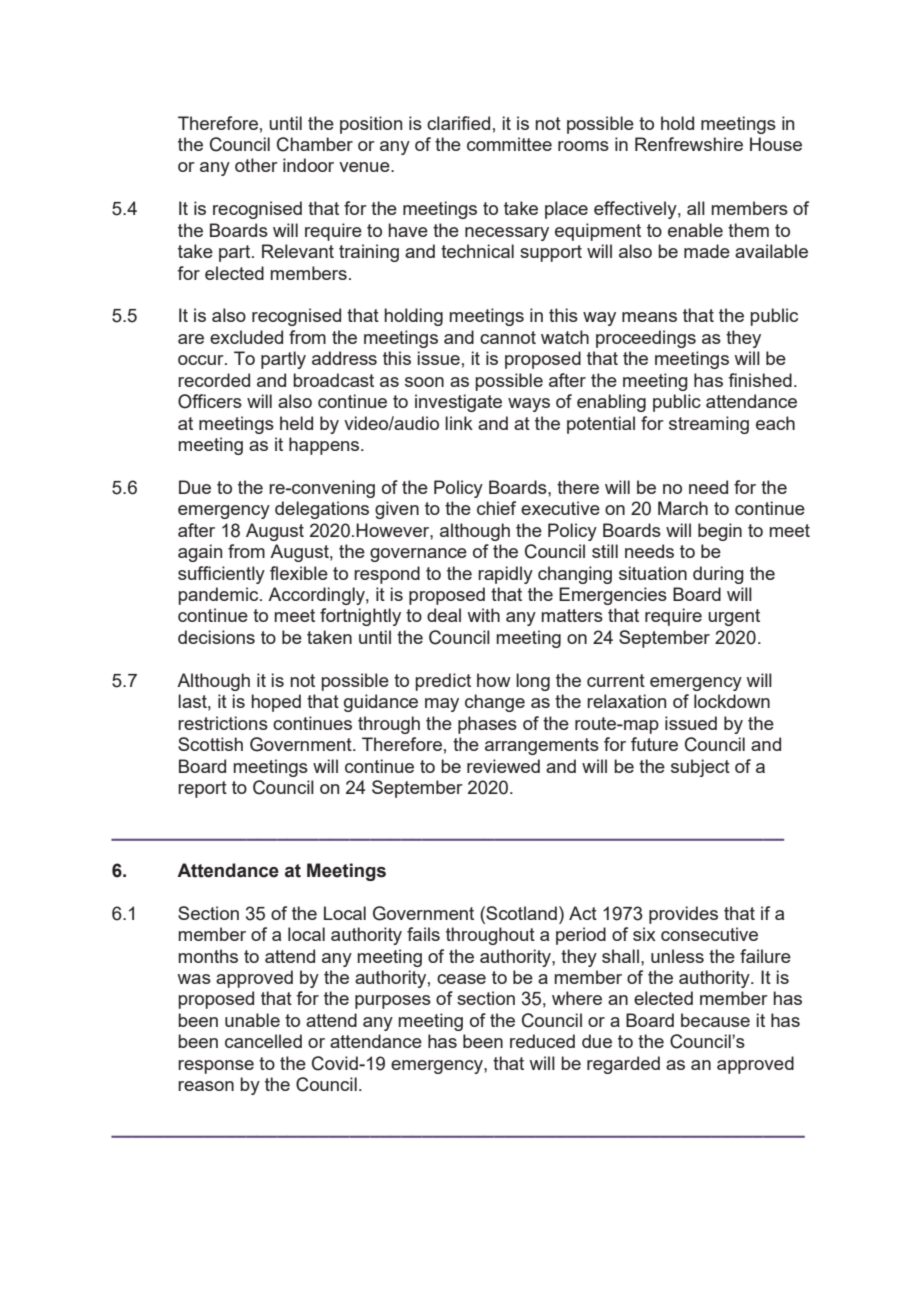 The width and height of the screenshot is (924, 1308). What do you see at coordinates (483, 615) in the screenshot?
I see `with` at bounding box center [483, 615].
